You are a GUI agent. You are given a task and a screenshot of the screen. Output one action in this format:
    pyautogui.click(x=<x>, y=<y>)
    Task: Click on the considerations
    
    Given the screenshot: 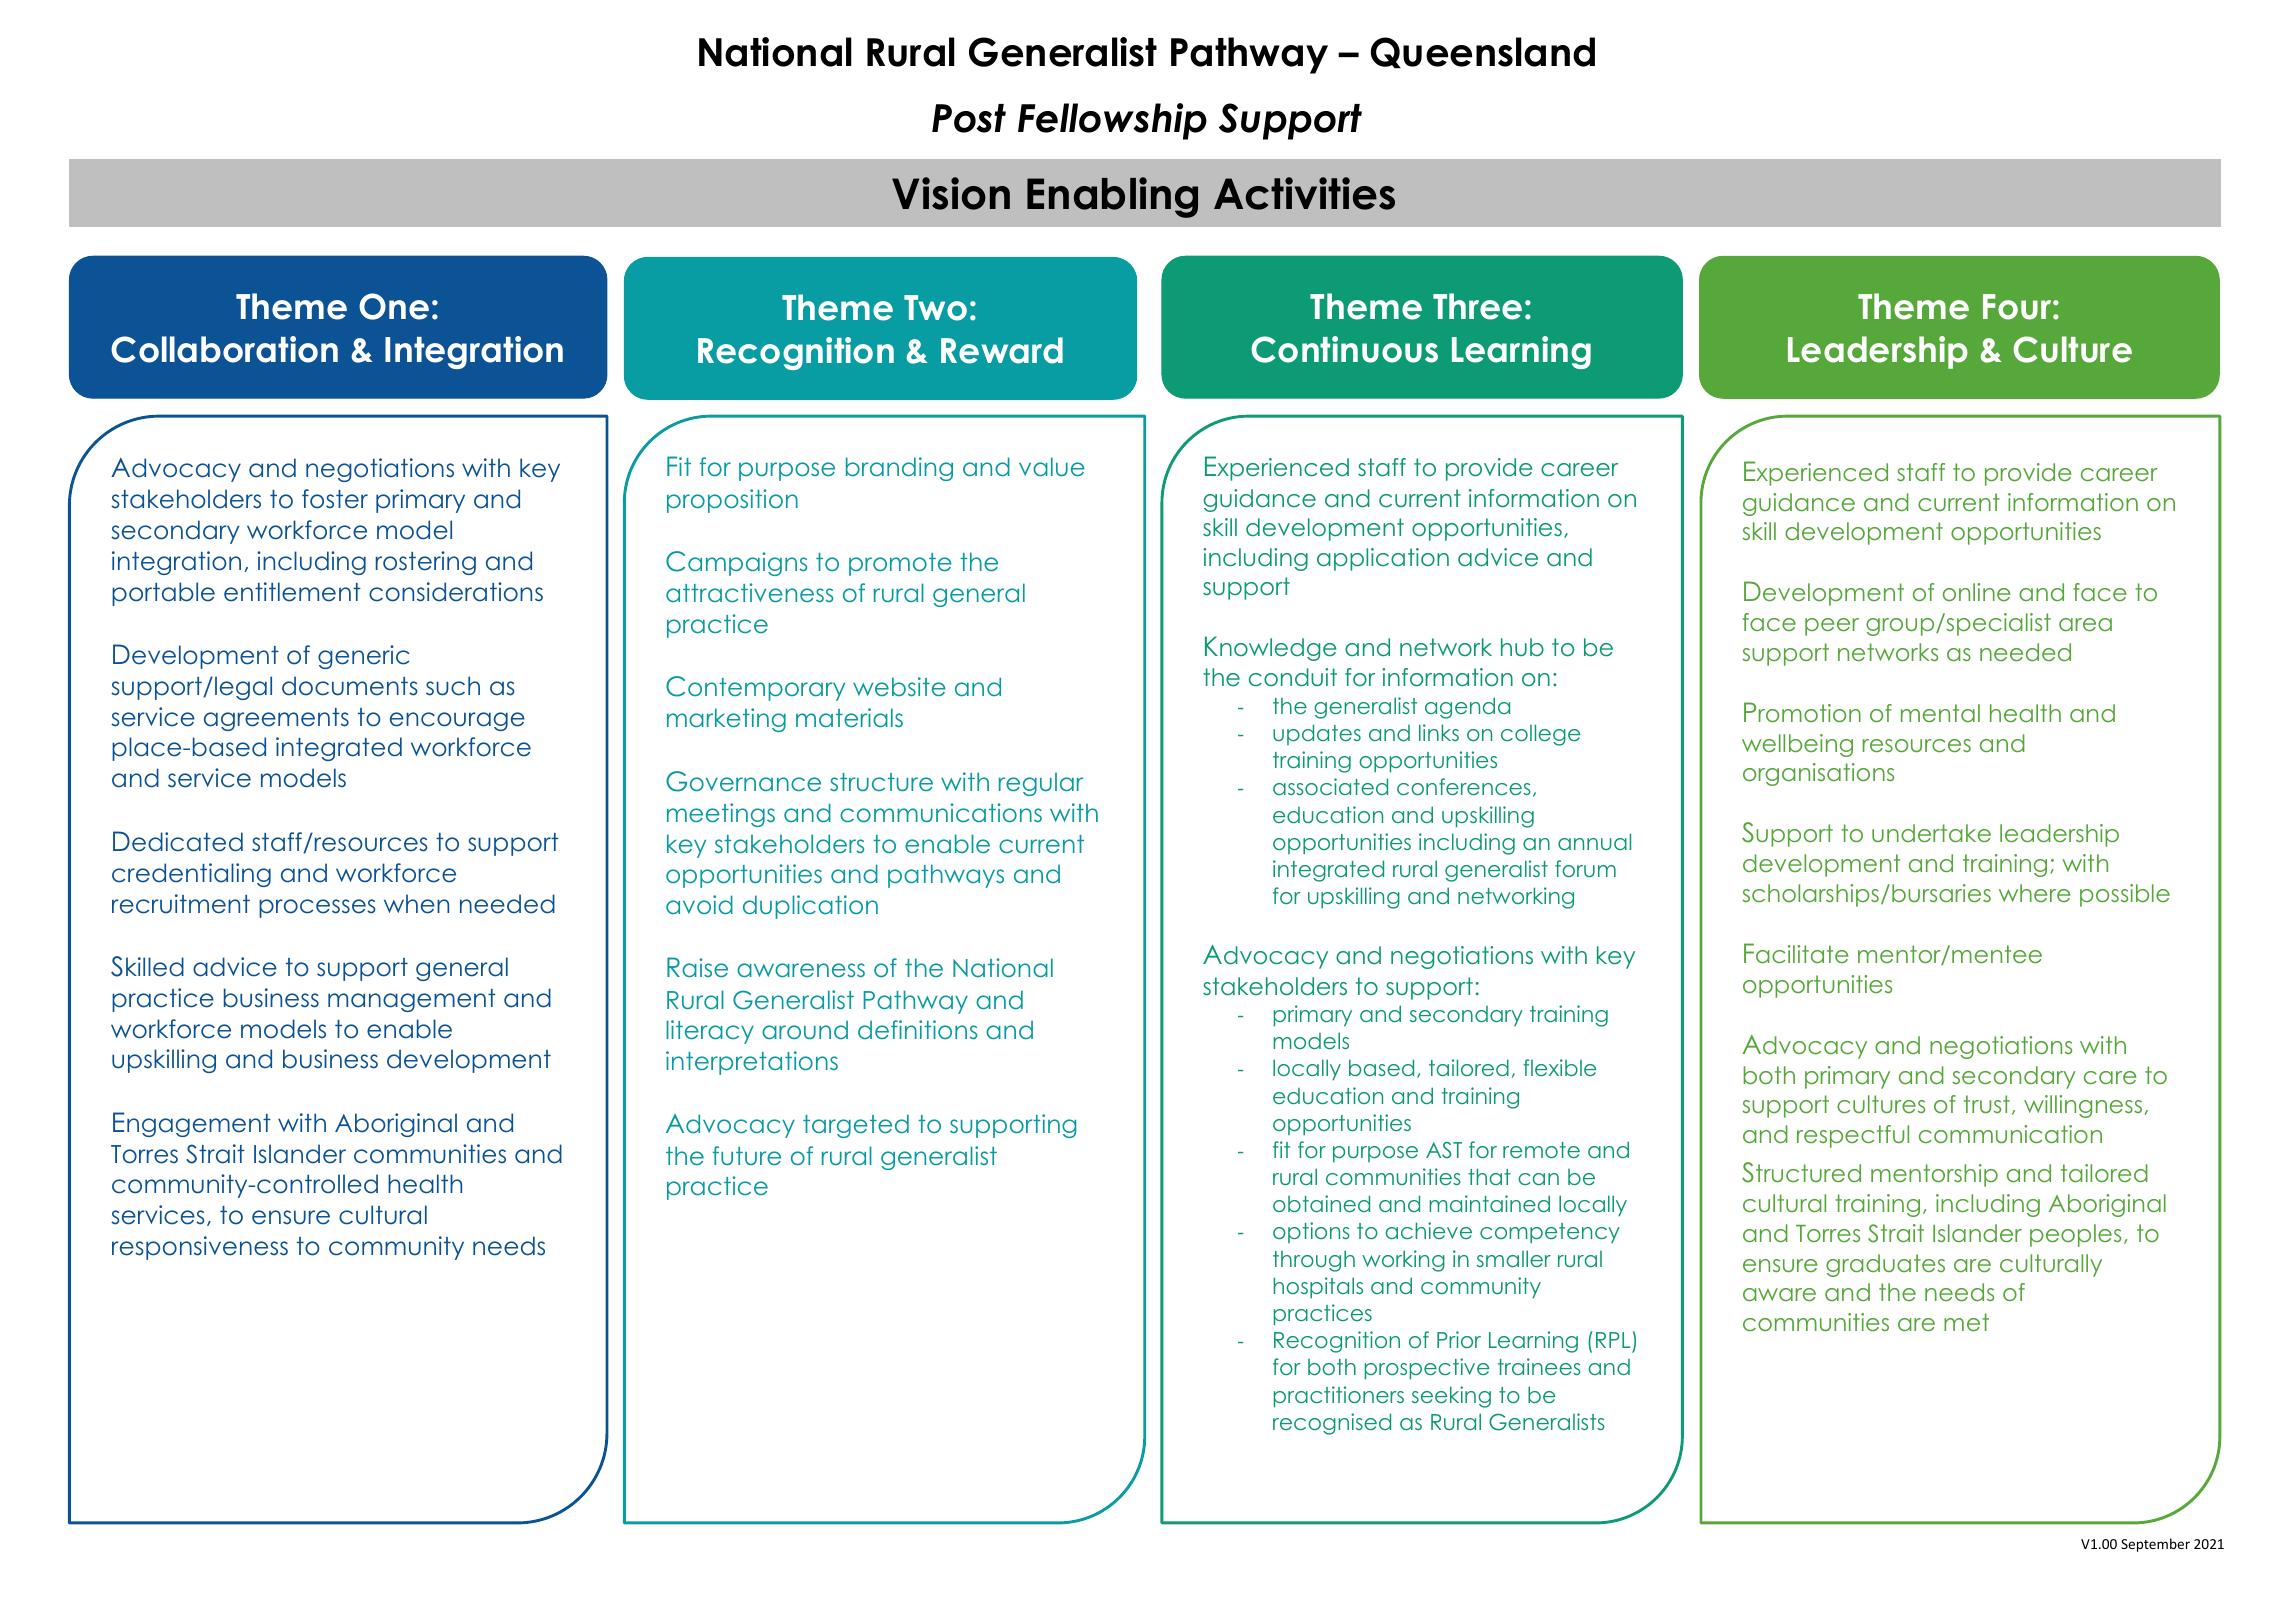 What is the action you would take?
    pyautogui.click(x=456, y=592)
